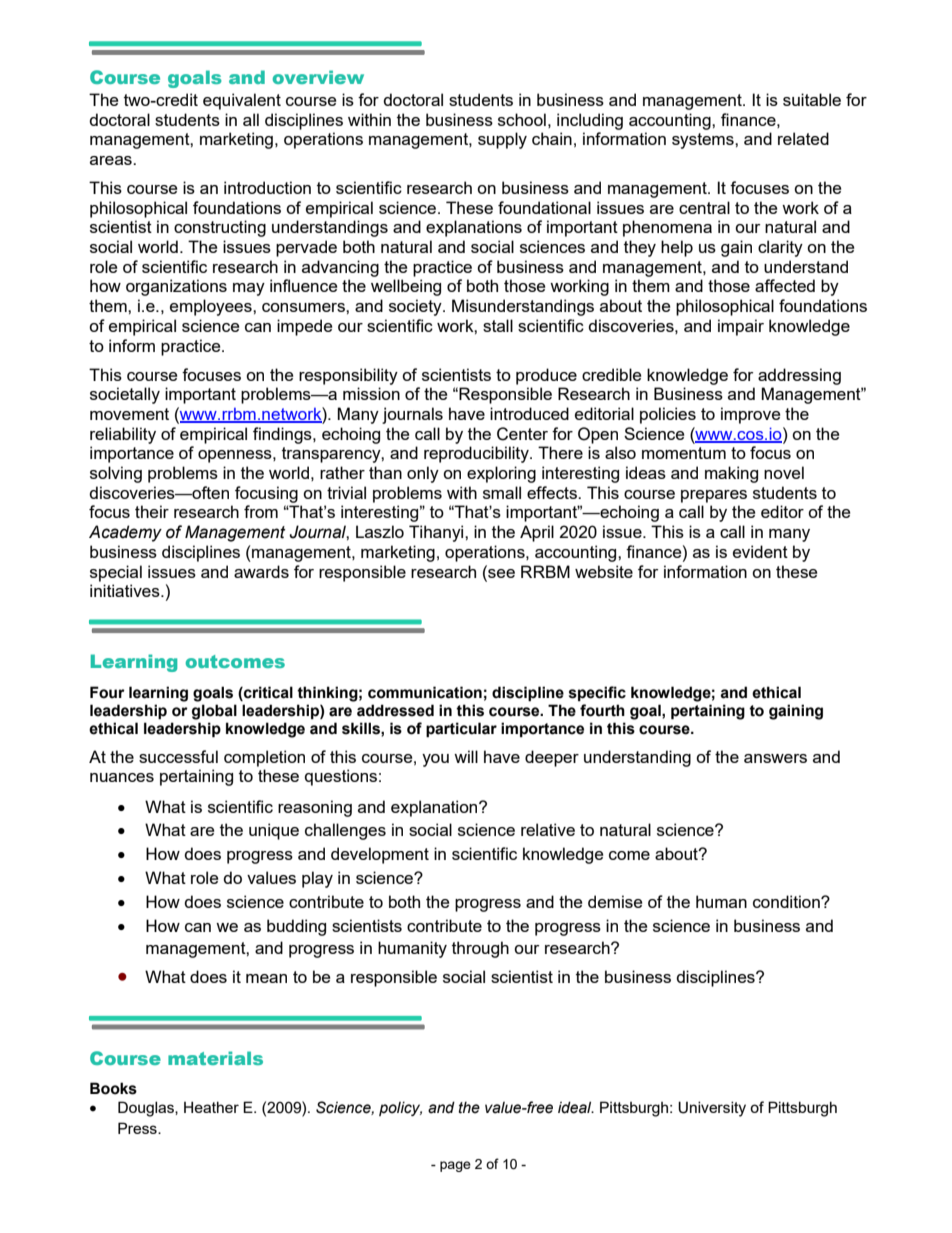  I want to click on see, so click(500, 572).
